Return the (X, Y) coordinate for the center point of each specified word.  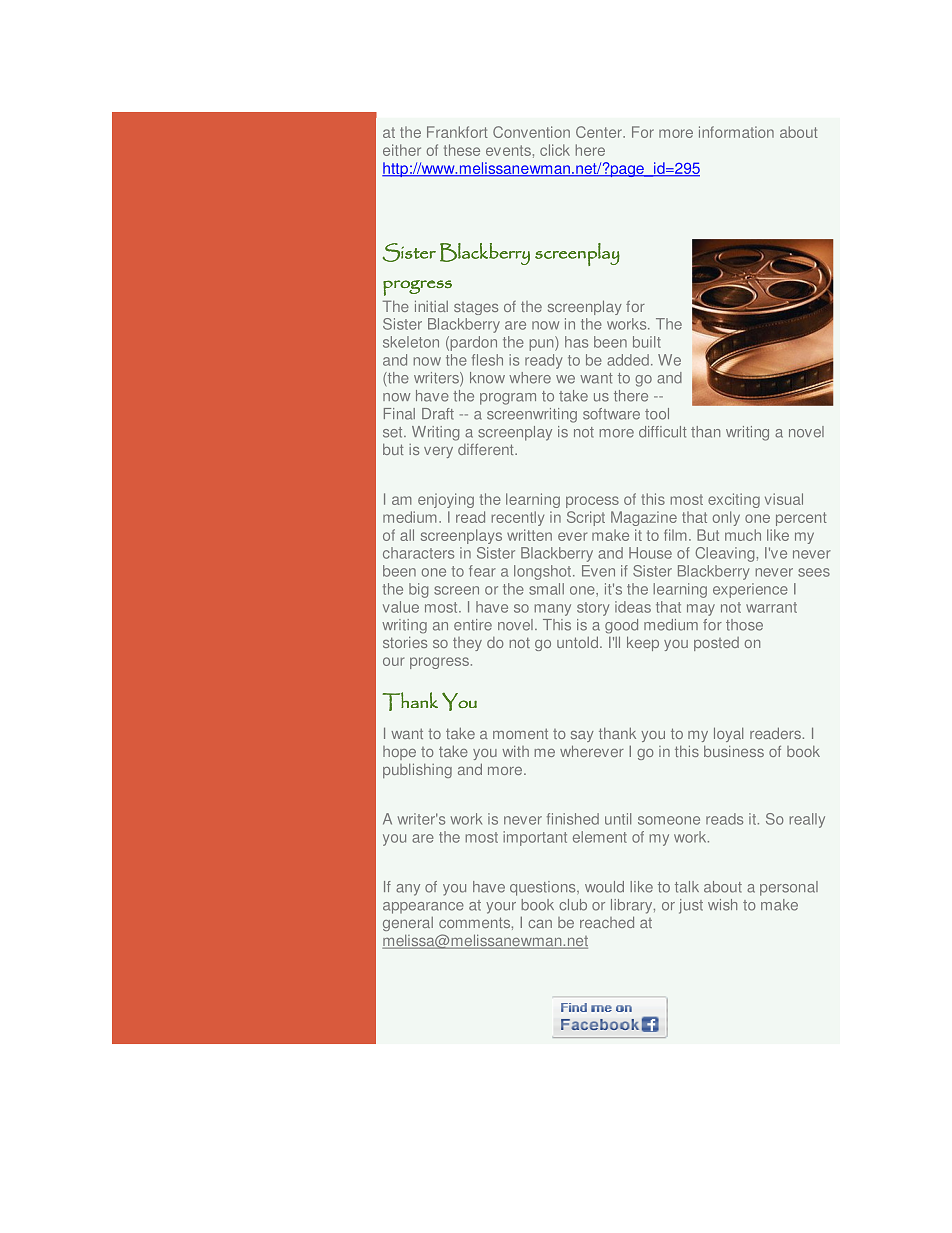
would (604, 887)
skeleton (411, 342)
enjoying (446, 500)
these (462, 150)
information (736, 132)
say (582, 736)
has (576, 342)
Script (586, 518)
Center (600, 132)
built (647, 342)
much (743, 535)
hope (399, 753)
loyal (728, 734)
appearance (423, 908)
